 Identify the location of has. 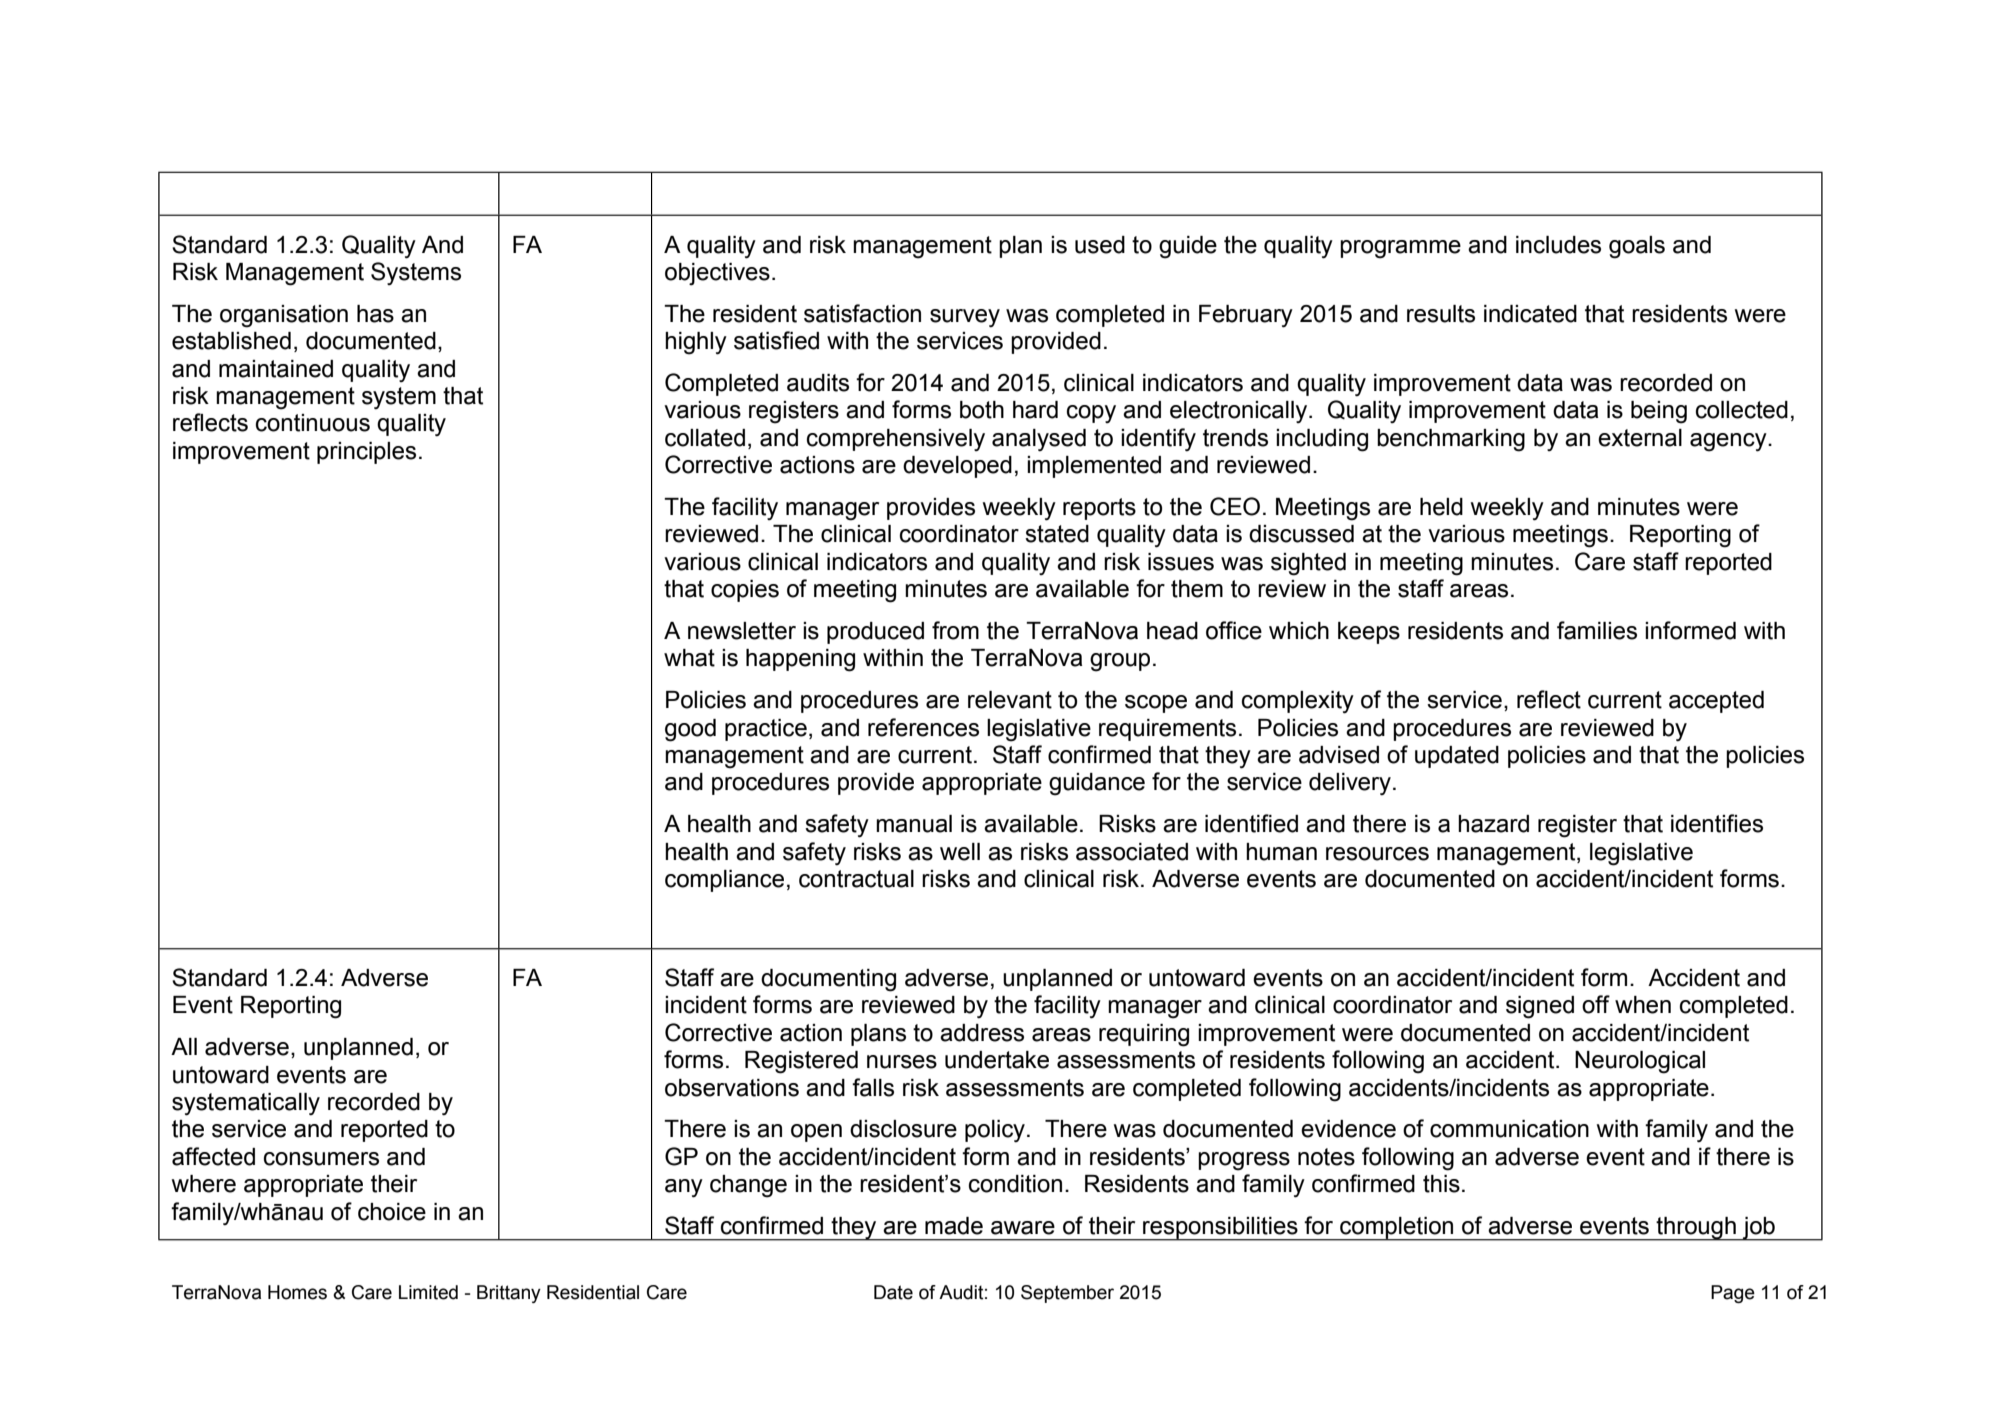
(375, 314).
